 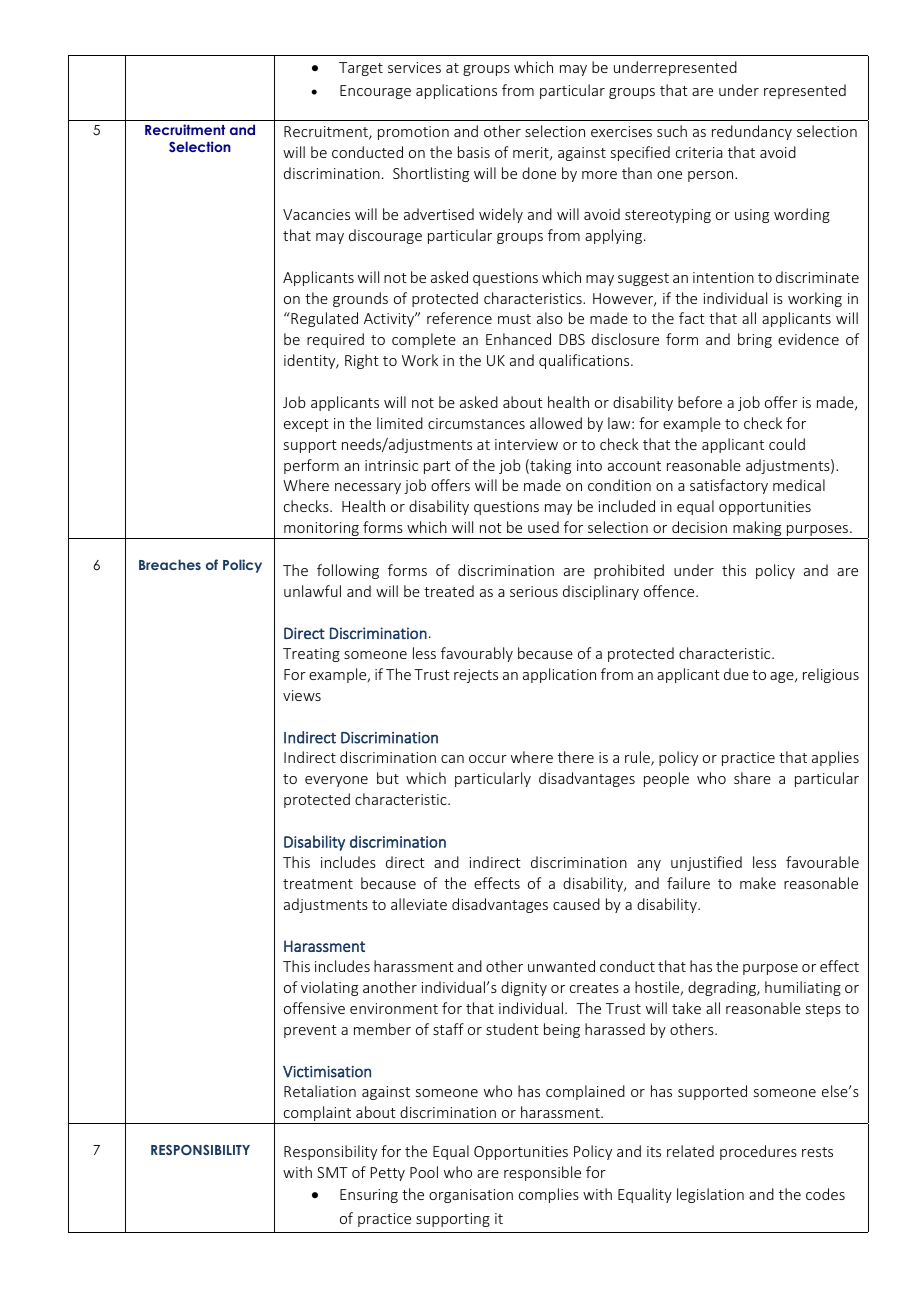 I want to click on Target, so click(x=361, y=69).
